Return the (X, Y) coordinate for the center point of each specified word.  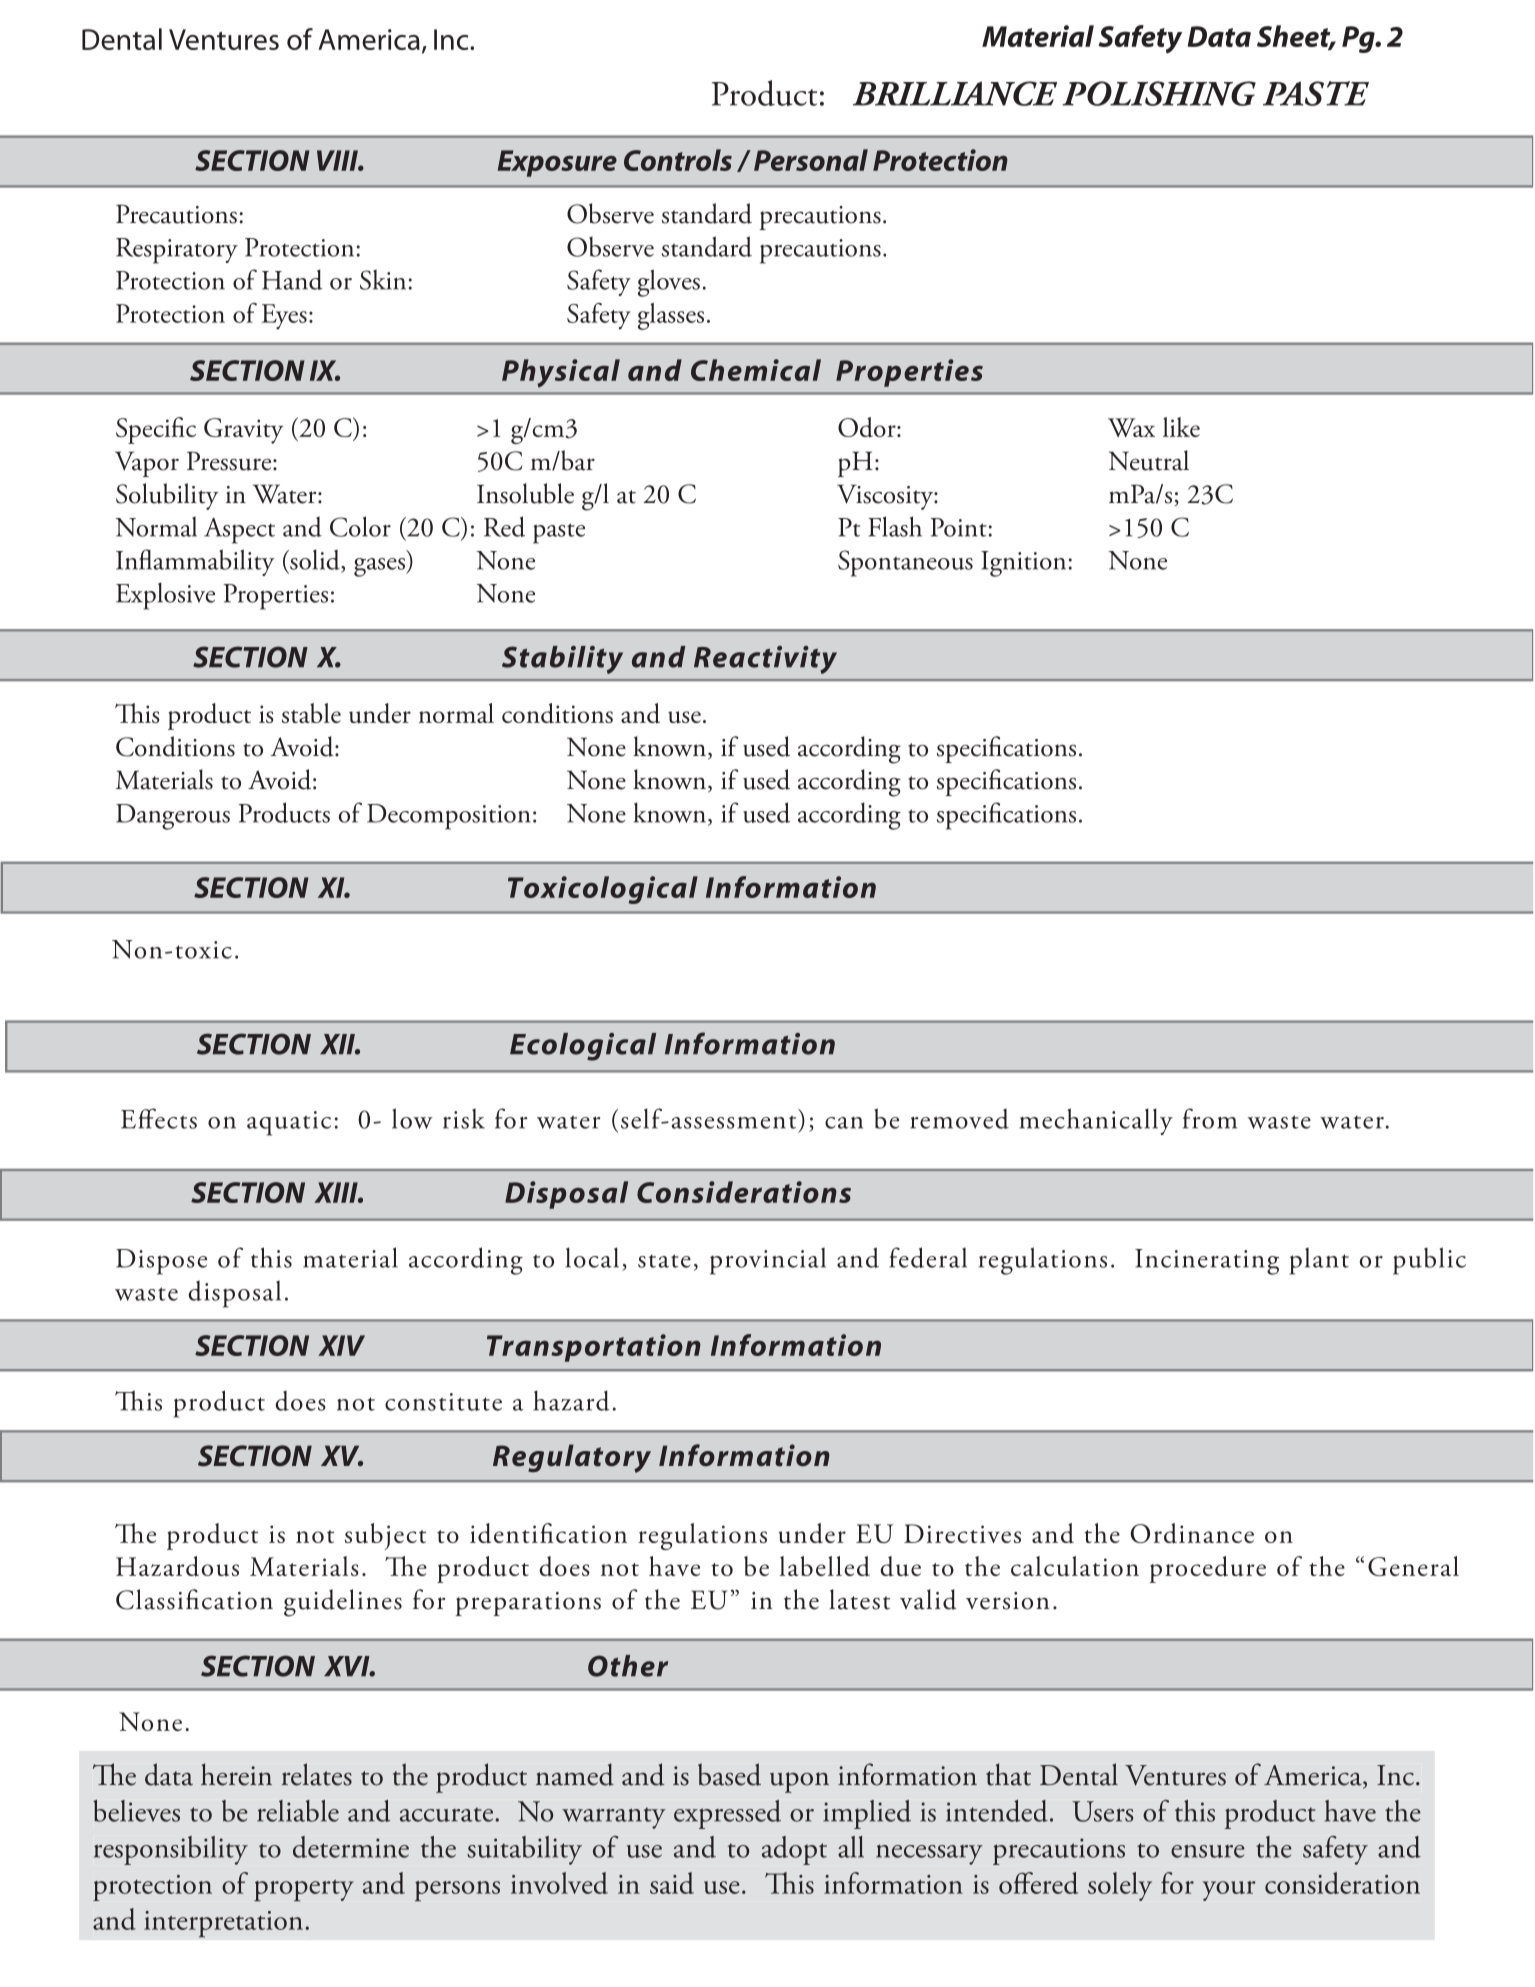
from (1210, 1118)
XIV (341, 1345)
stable (311, 713)
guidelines (343, 1603)
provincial (768, 1261)
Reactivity (765, 660)
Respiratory (177, 251)
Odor (868, 427)
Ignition (1023, 564)
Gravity (243, 431)
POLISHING (1159, 93)
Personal (811, 160)
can (844, 1123)
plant (1319, 1261)
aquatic (289, 1123)
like (1181, 427)
